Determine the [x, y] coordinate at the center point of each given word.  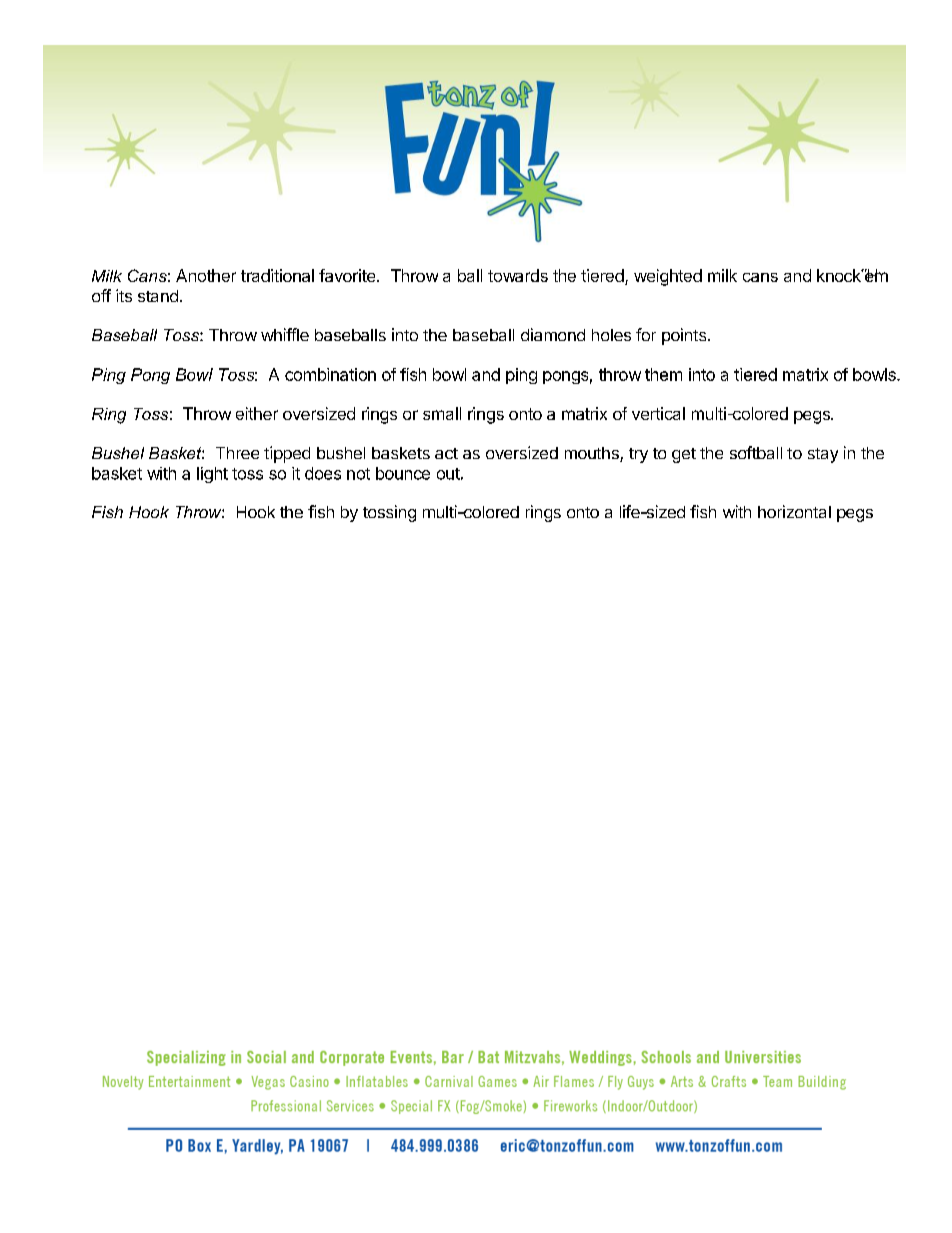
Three [237, 453]
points [685, 336]
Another [206, 275]
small [442, 413]
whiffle [285, 334]
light [212, 475]
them [663, 374]
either [257, 413]
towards [518, 275]
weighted [668, 277]
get [684, 455]
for [646, 334]
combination [330, 374]
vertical [658, 413]
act [446, 453]
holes [611, 335]
